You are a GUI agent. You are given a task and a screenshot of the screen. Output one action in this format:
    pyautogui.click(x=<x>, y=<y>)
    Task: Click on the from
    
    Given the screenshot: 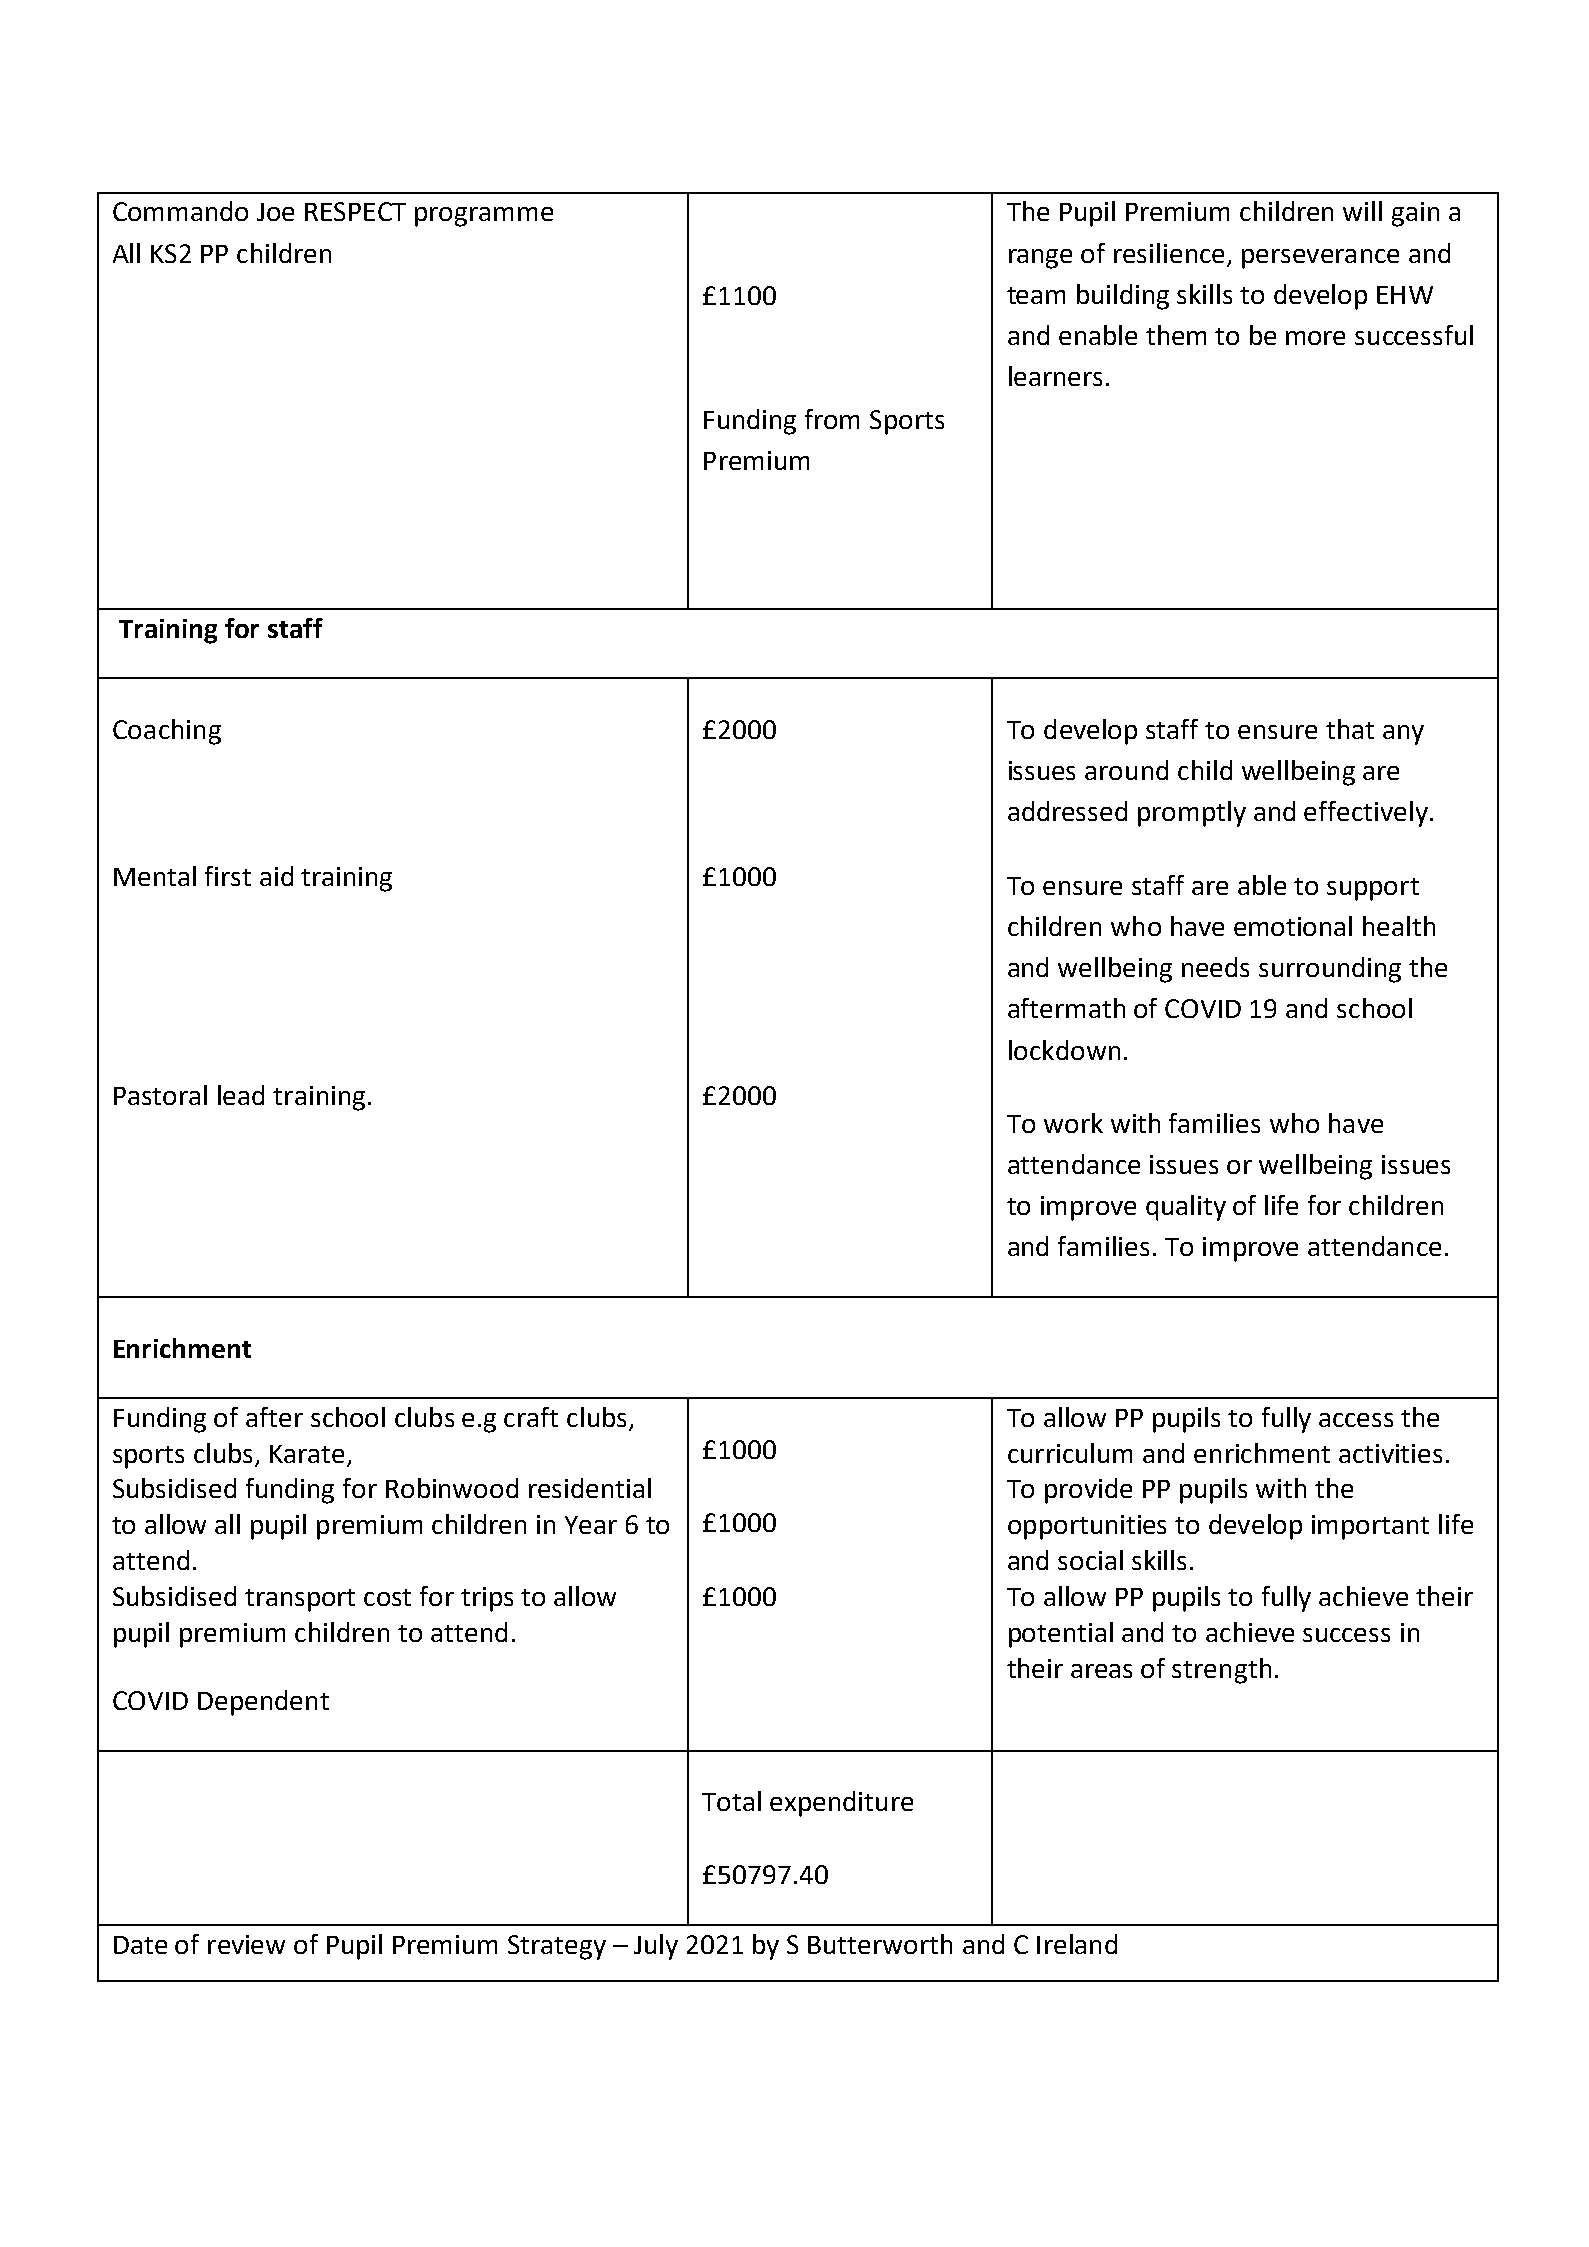 What is the action you would take?
    pyautogui.click(x=832, y=419)
